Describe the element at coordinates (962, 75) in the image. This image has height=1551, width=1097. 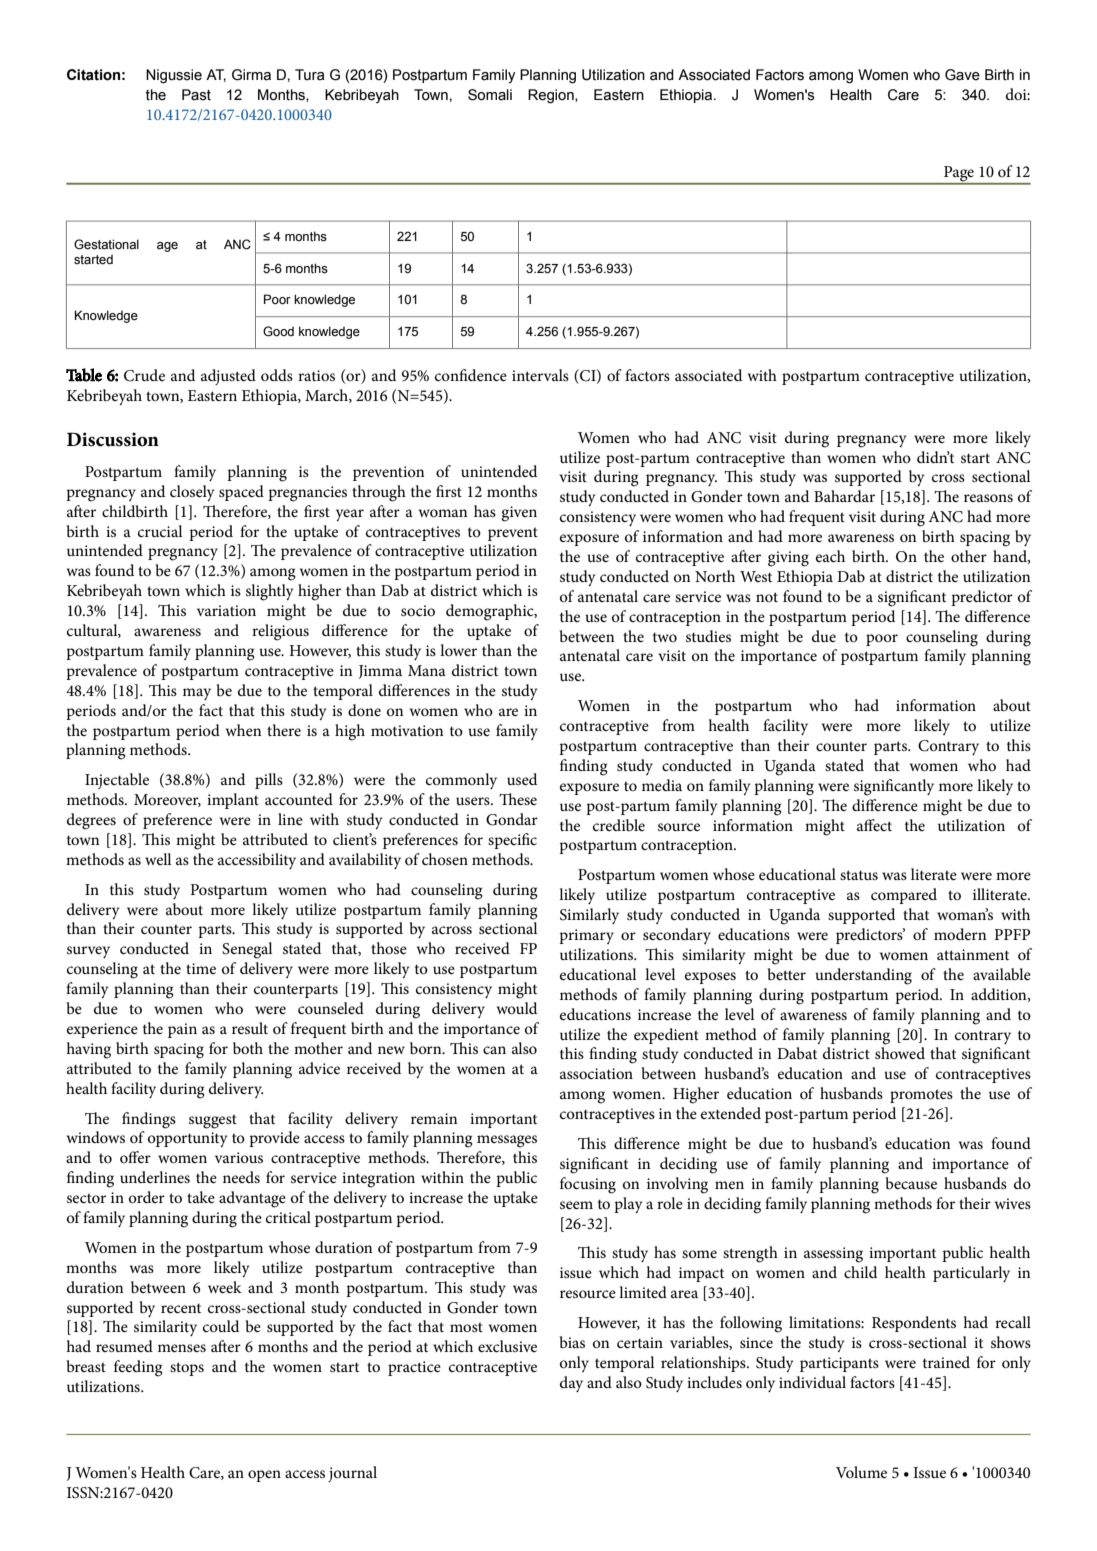
I see `Gave` at that location.
